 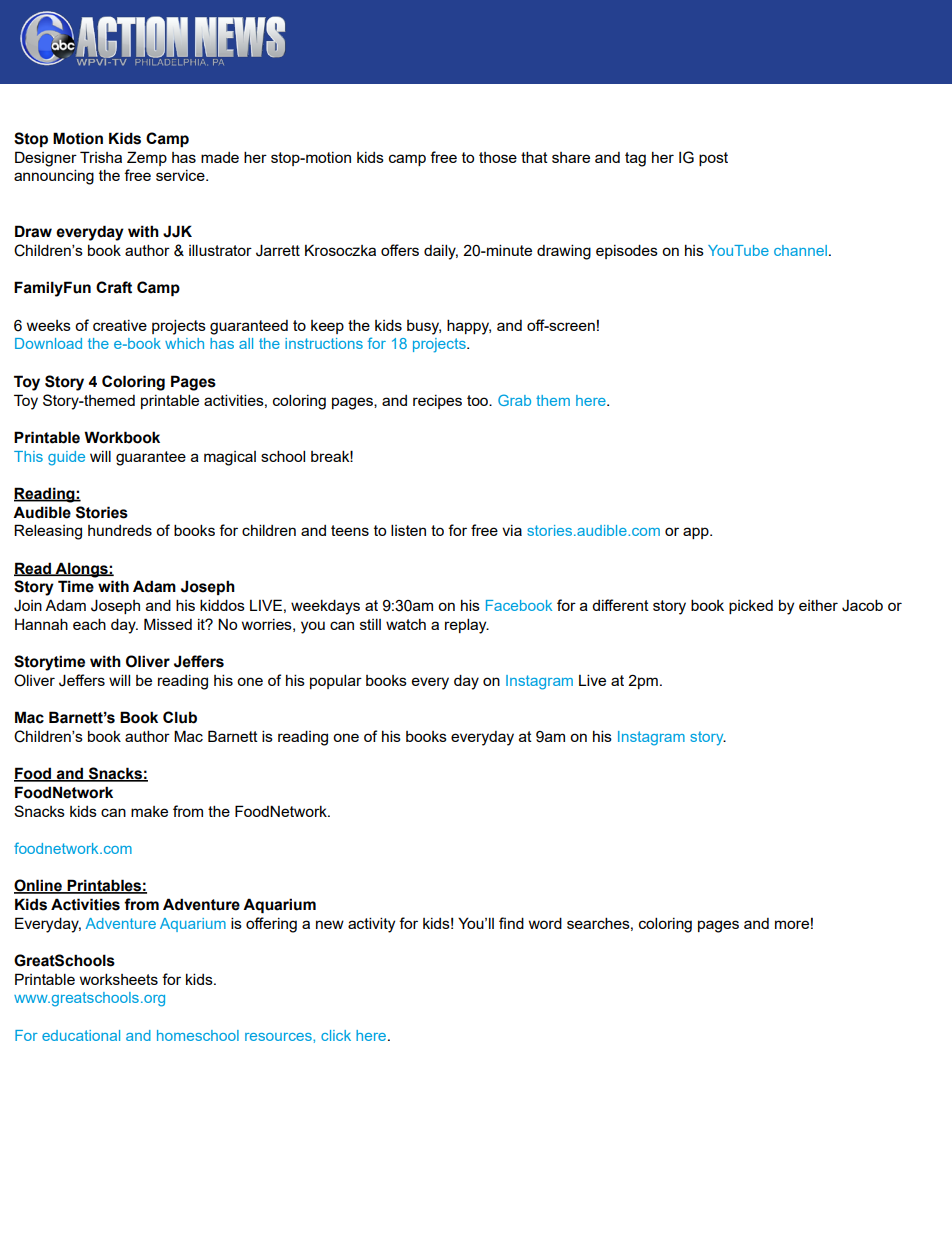 What do you see at coordinates (514, 400) in the image?
I see `Grab` at bounding box center [514, 400].
